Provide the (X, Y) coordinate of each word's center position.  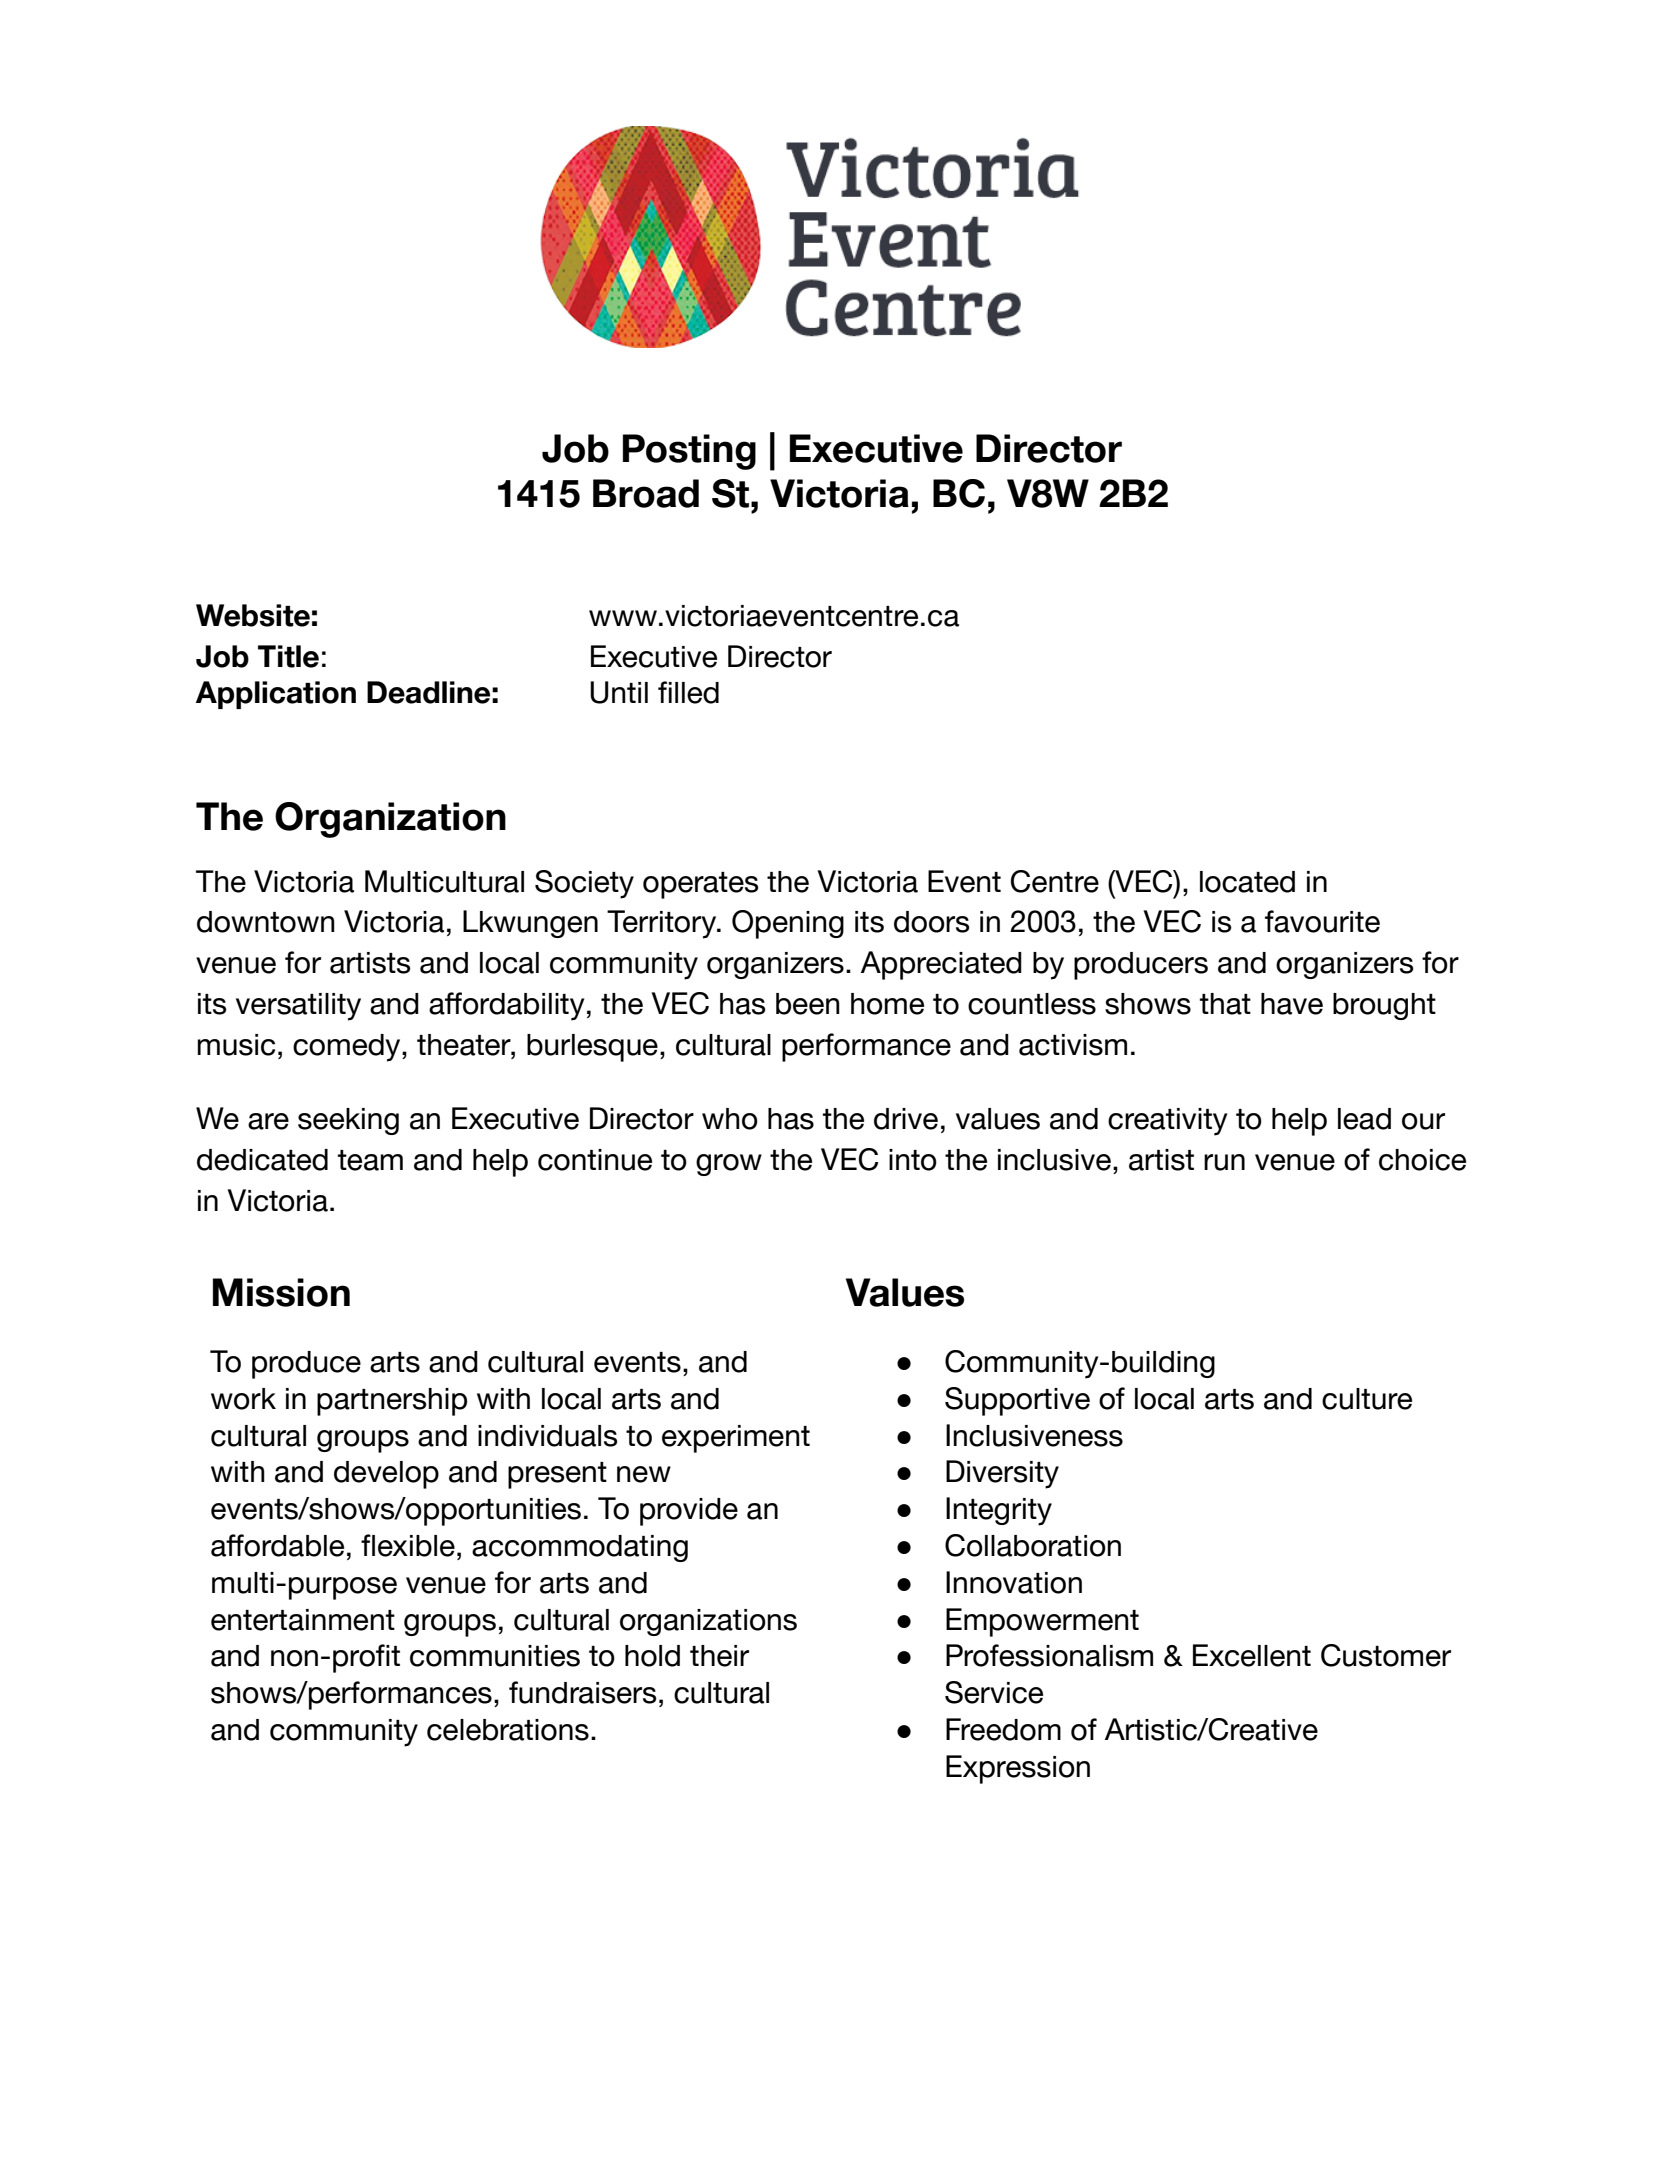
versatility (298, 1007)
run (1224, 1162)
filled (688, 692)
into (913, 1160)
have (1292, 1004)
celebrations (508, 1730)
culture (1367, 1399)
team (370, 1160)
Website (253, 615)
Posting (689, 452)
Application (276, 695)
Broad (646, 493)
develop (386, 1475)
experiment (736, 1439)
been (808, 1004)
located (1247, 882)
